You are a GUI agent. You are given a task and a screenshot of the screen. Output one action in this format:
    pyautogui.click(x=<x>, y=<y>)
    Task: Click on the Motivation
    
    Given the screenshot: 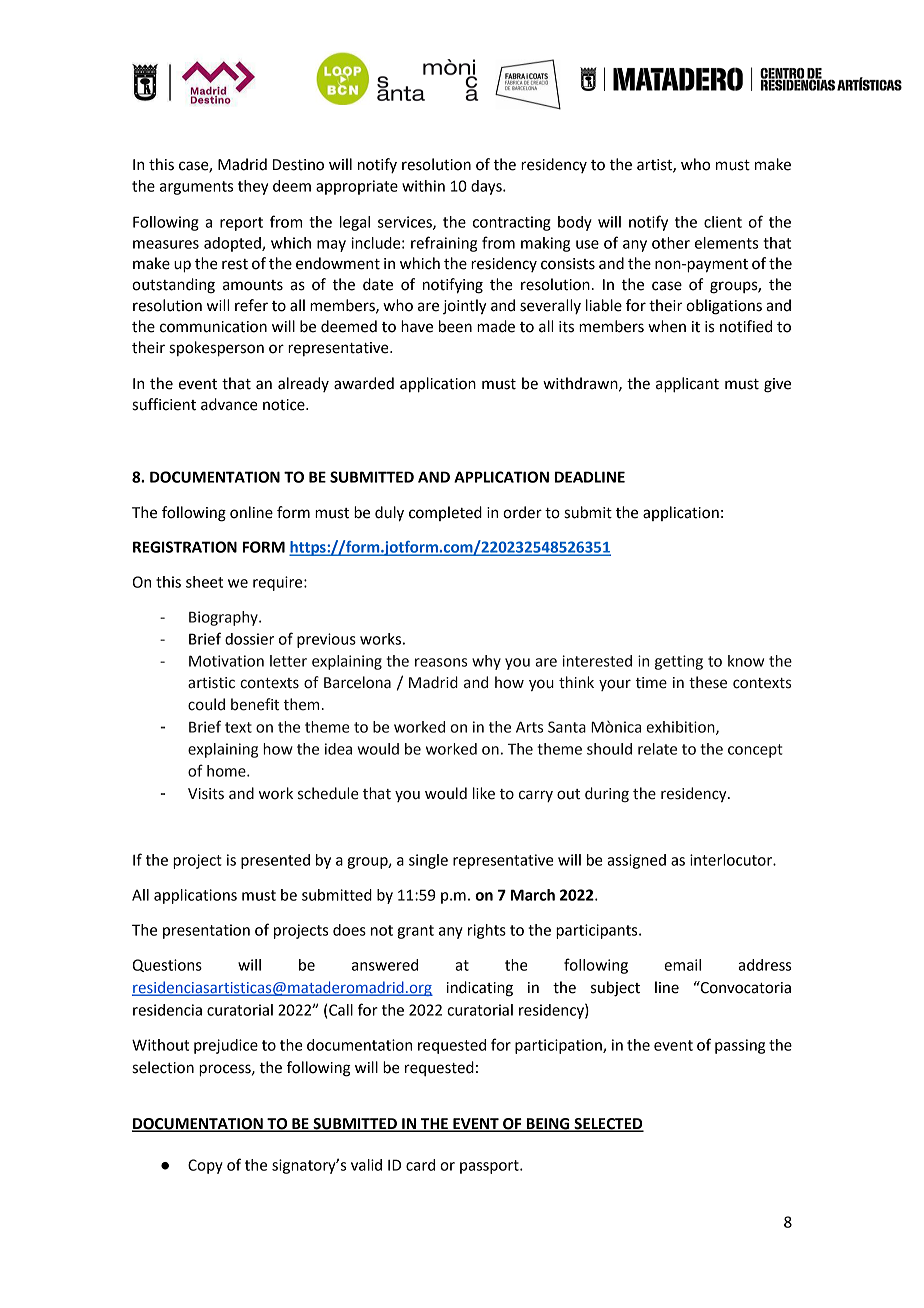 What is the action you would take?
    pyautogui.click(x=226, y=661)
